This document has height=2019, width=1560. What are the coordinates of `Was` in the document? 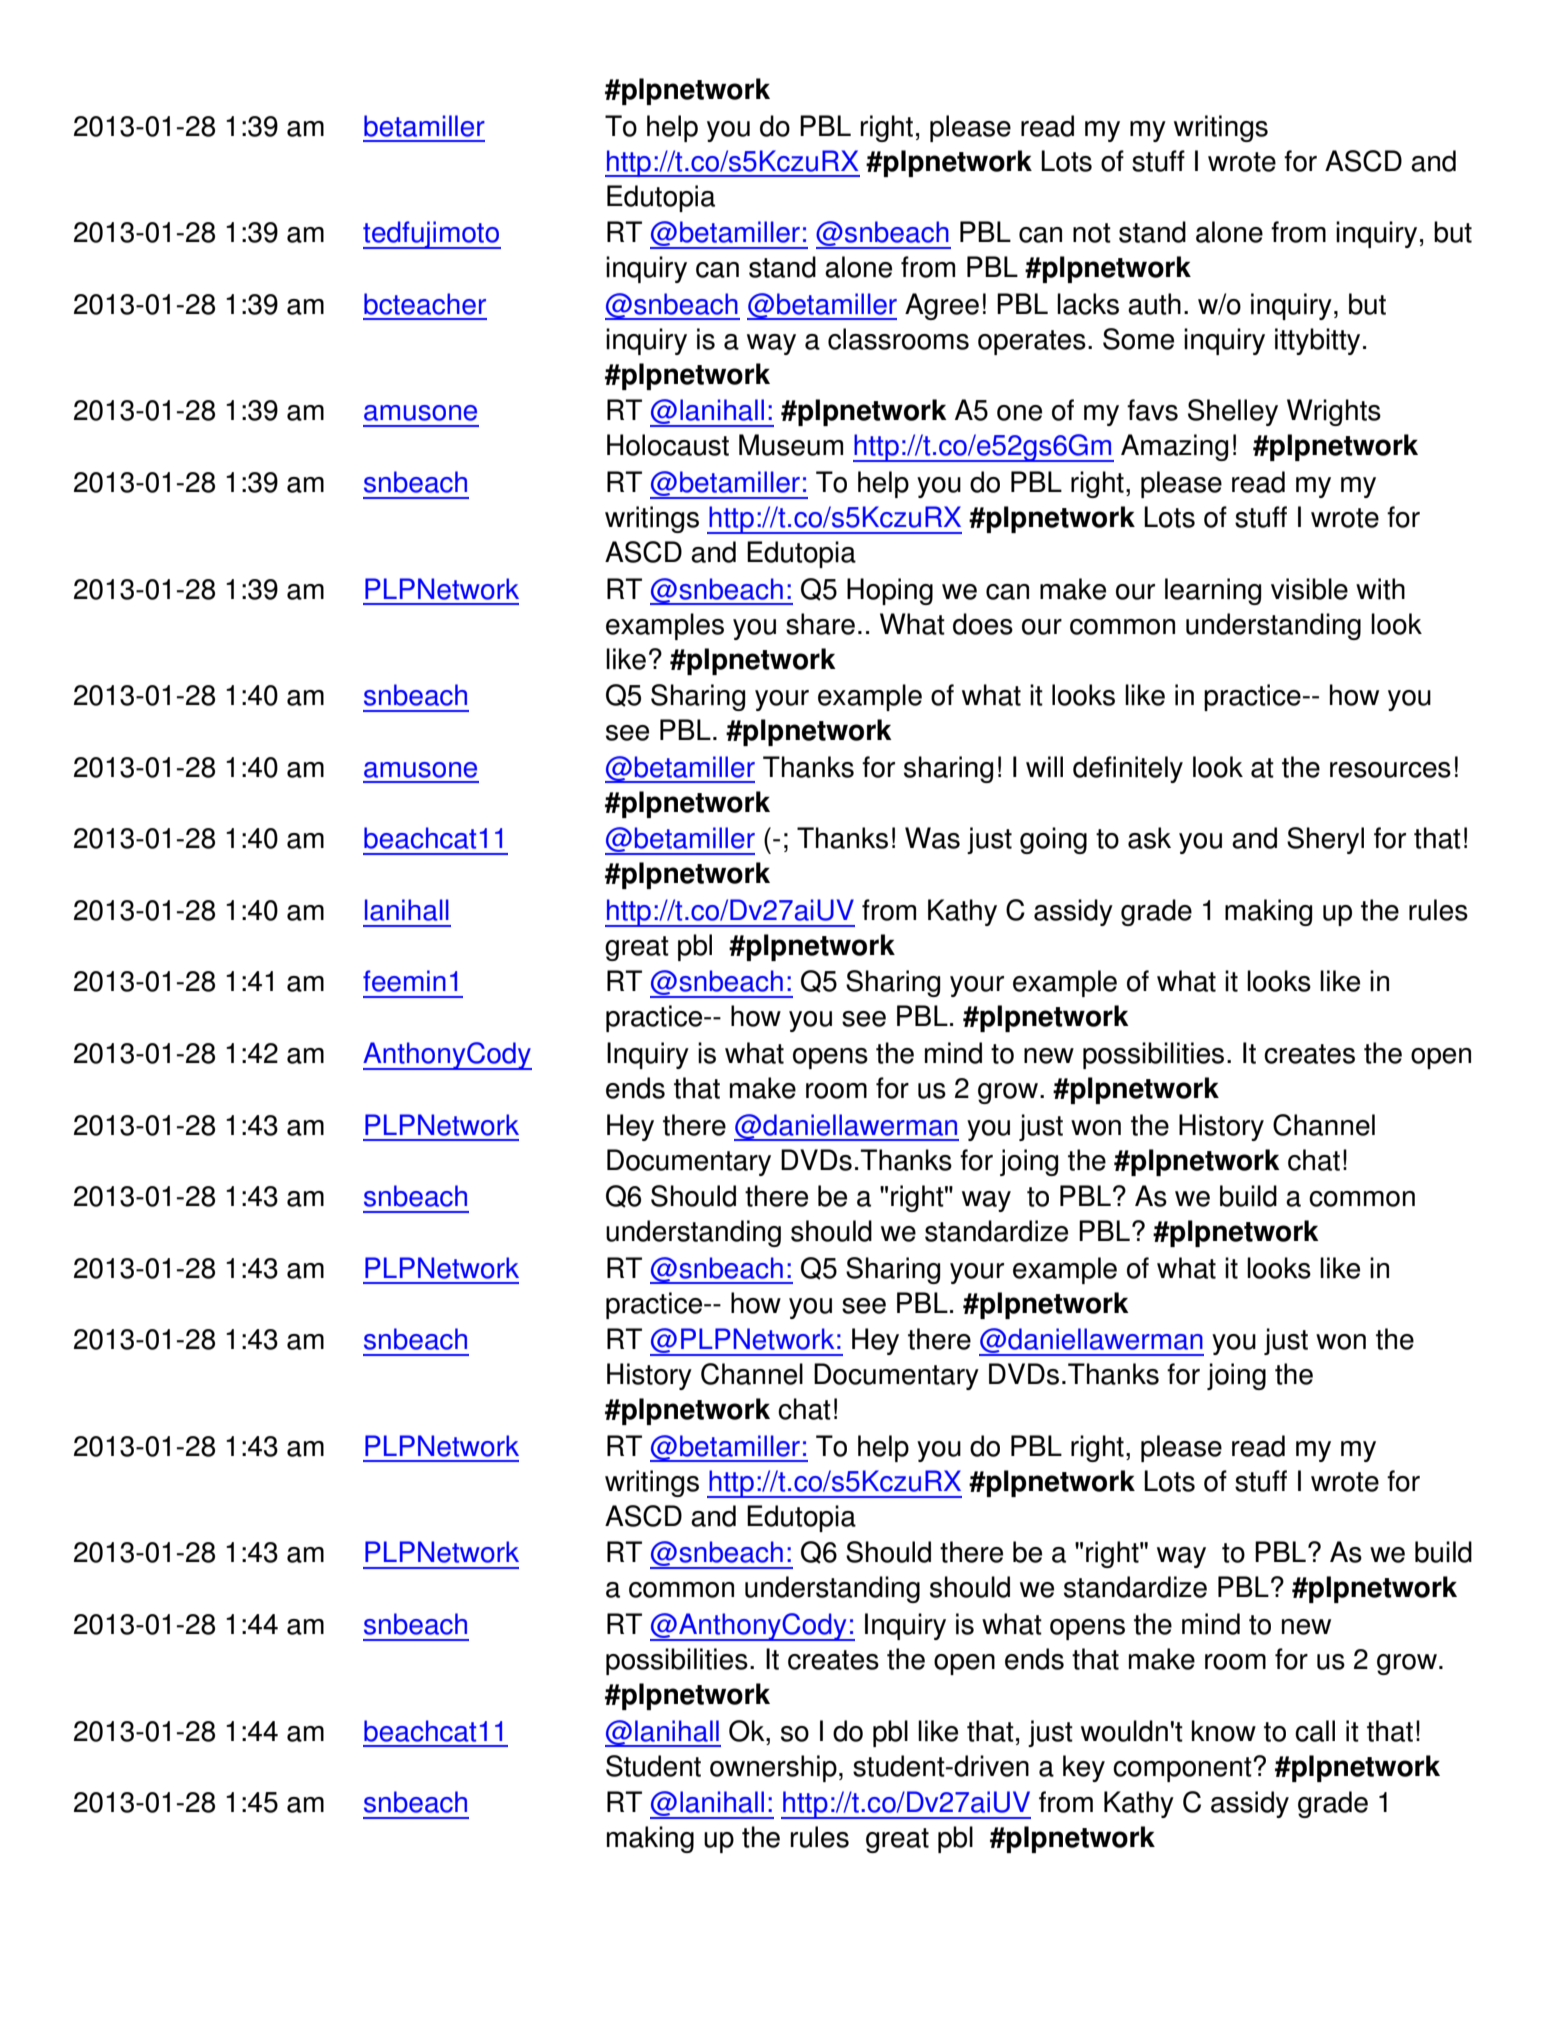 It's located at (932, 838).
